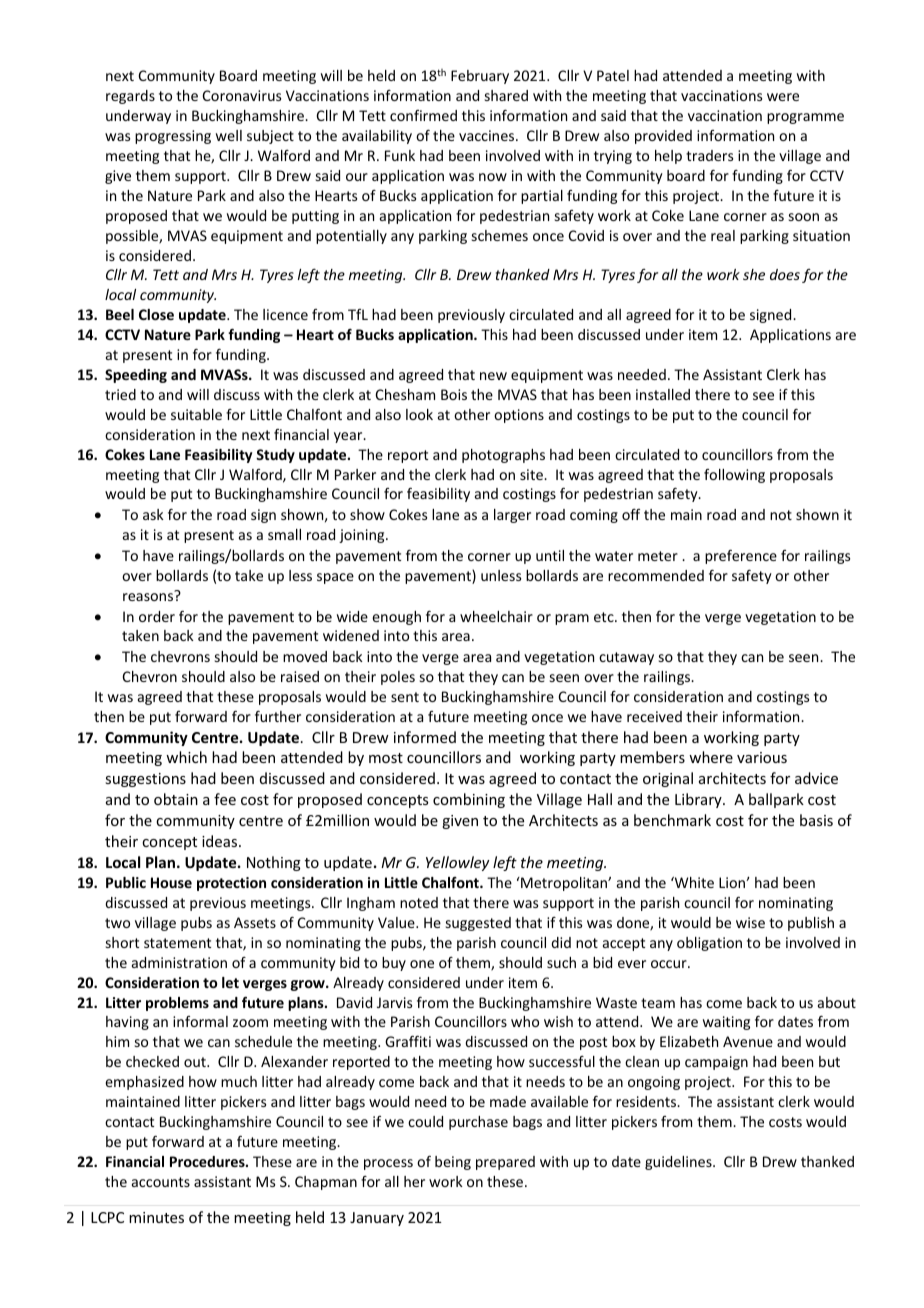 This document has height=1308, width=924. Describe the element at coordinates (783, 97) in the document. I see `were` at that location.
